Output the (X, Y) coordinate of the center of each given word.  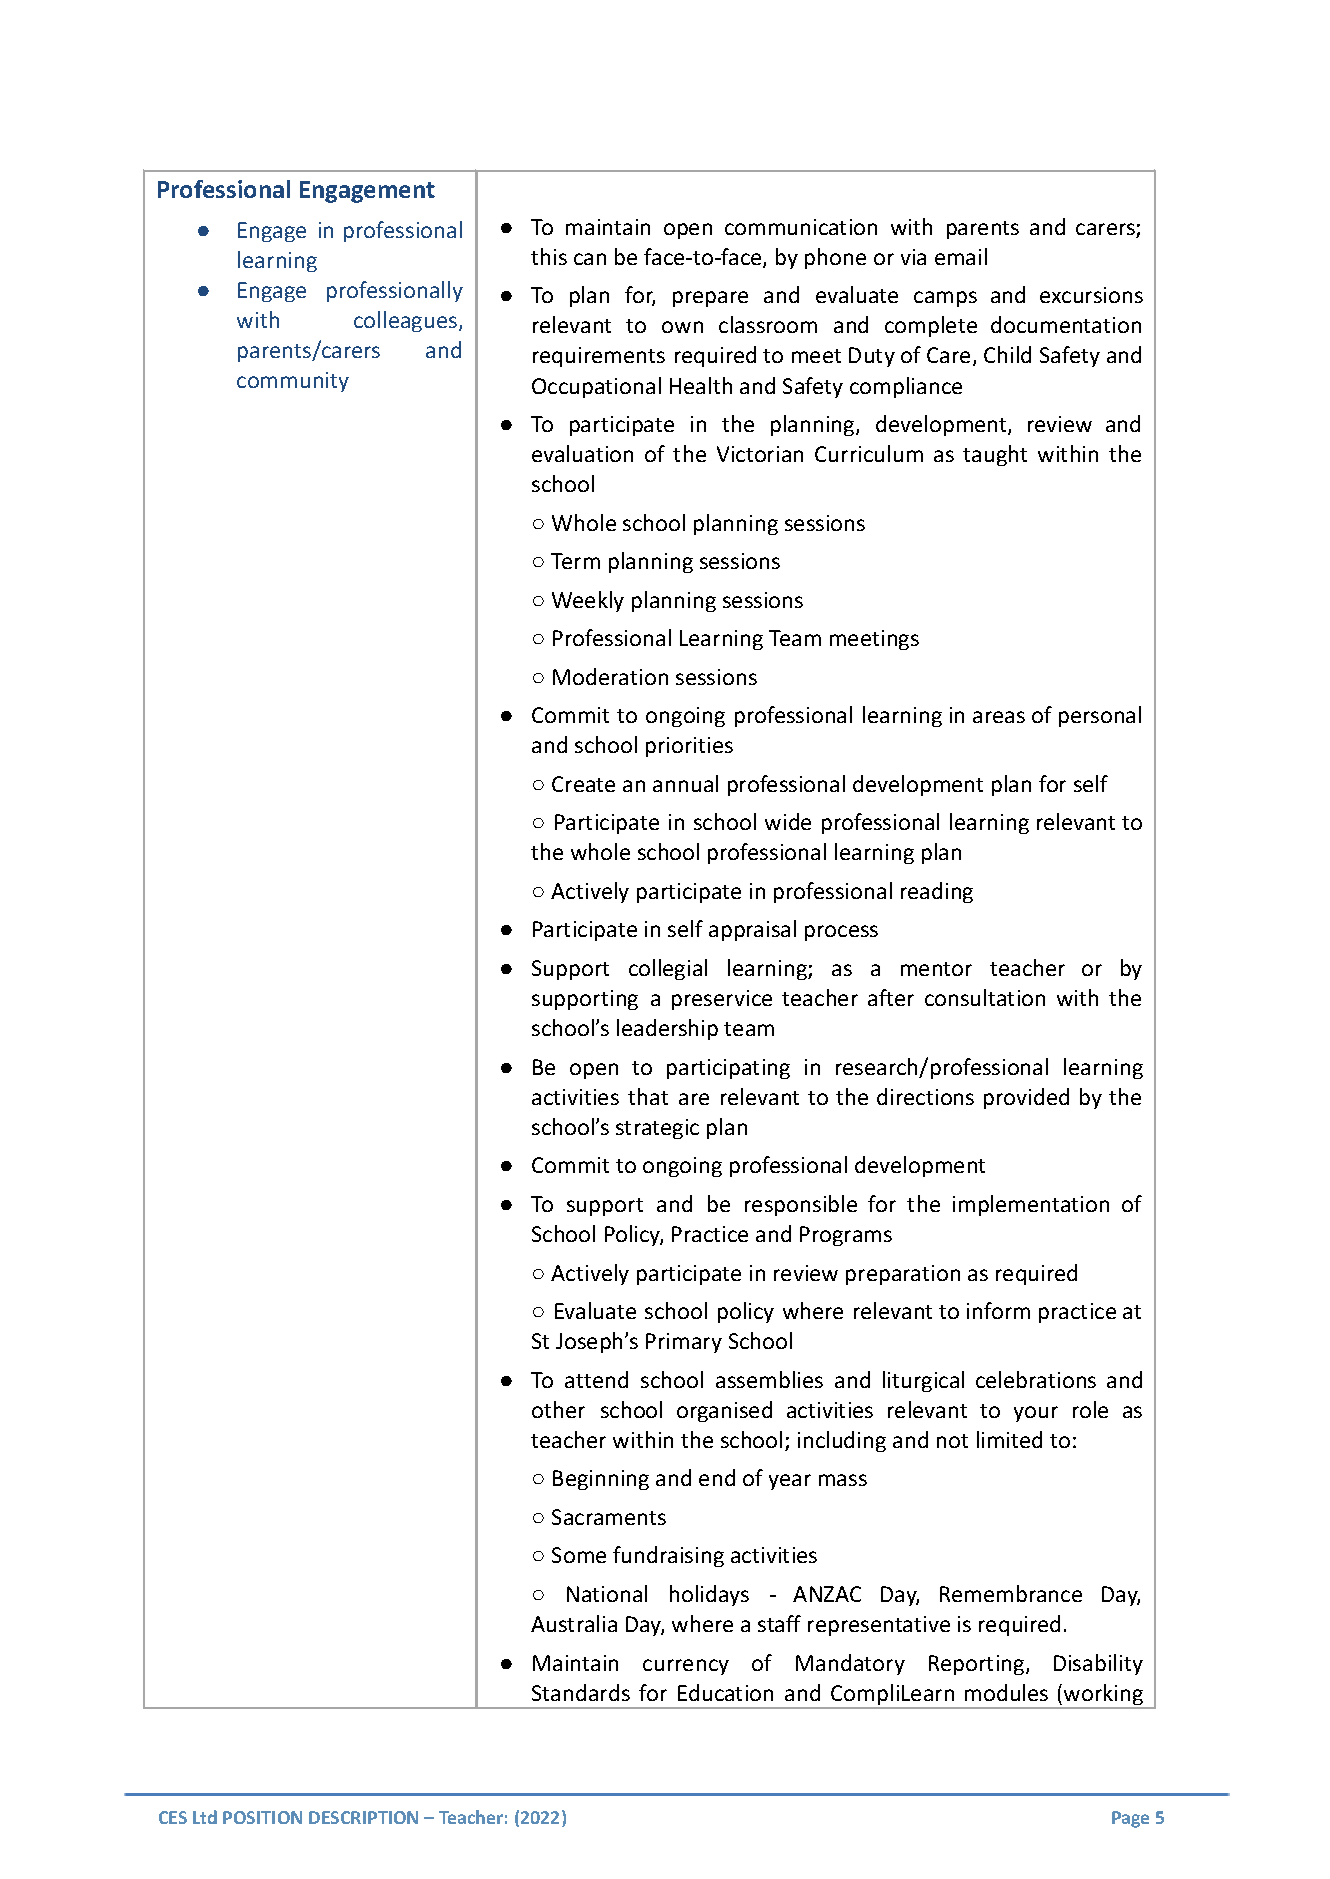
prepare (710, 299)
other (558, 1409)
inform (998, 1310)
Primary (684, 1343)
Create (583, 784)
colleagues (407, 321)
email (961, 256)
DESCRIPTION (363, 1817)
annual (685, 783)
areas (999, 717)
